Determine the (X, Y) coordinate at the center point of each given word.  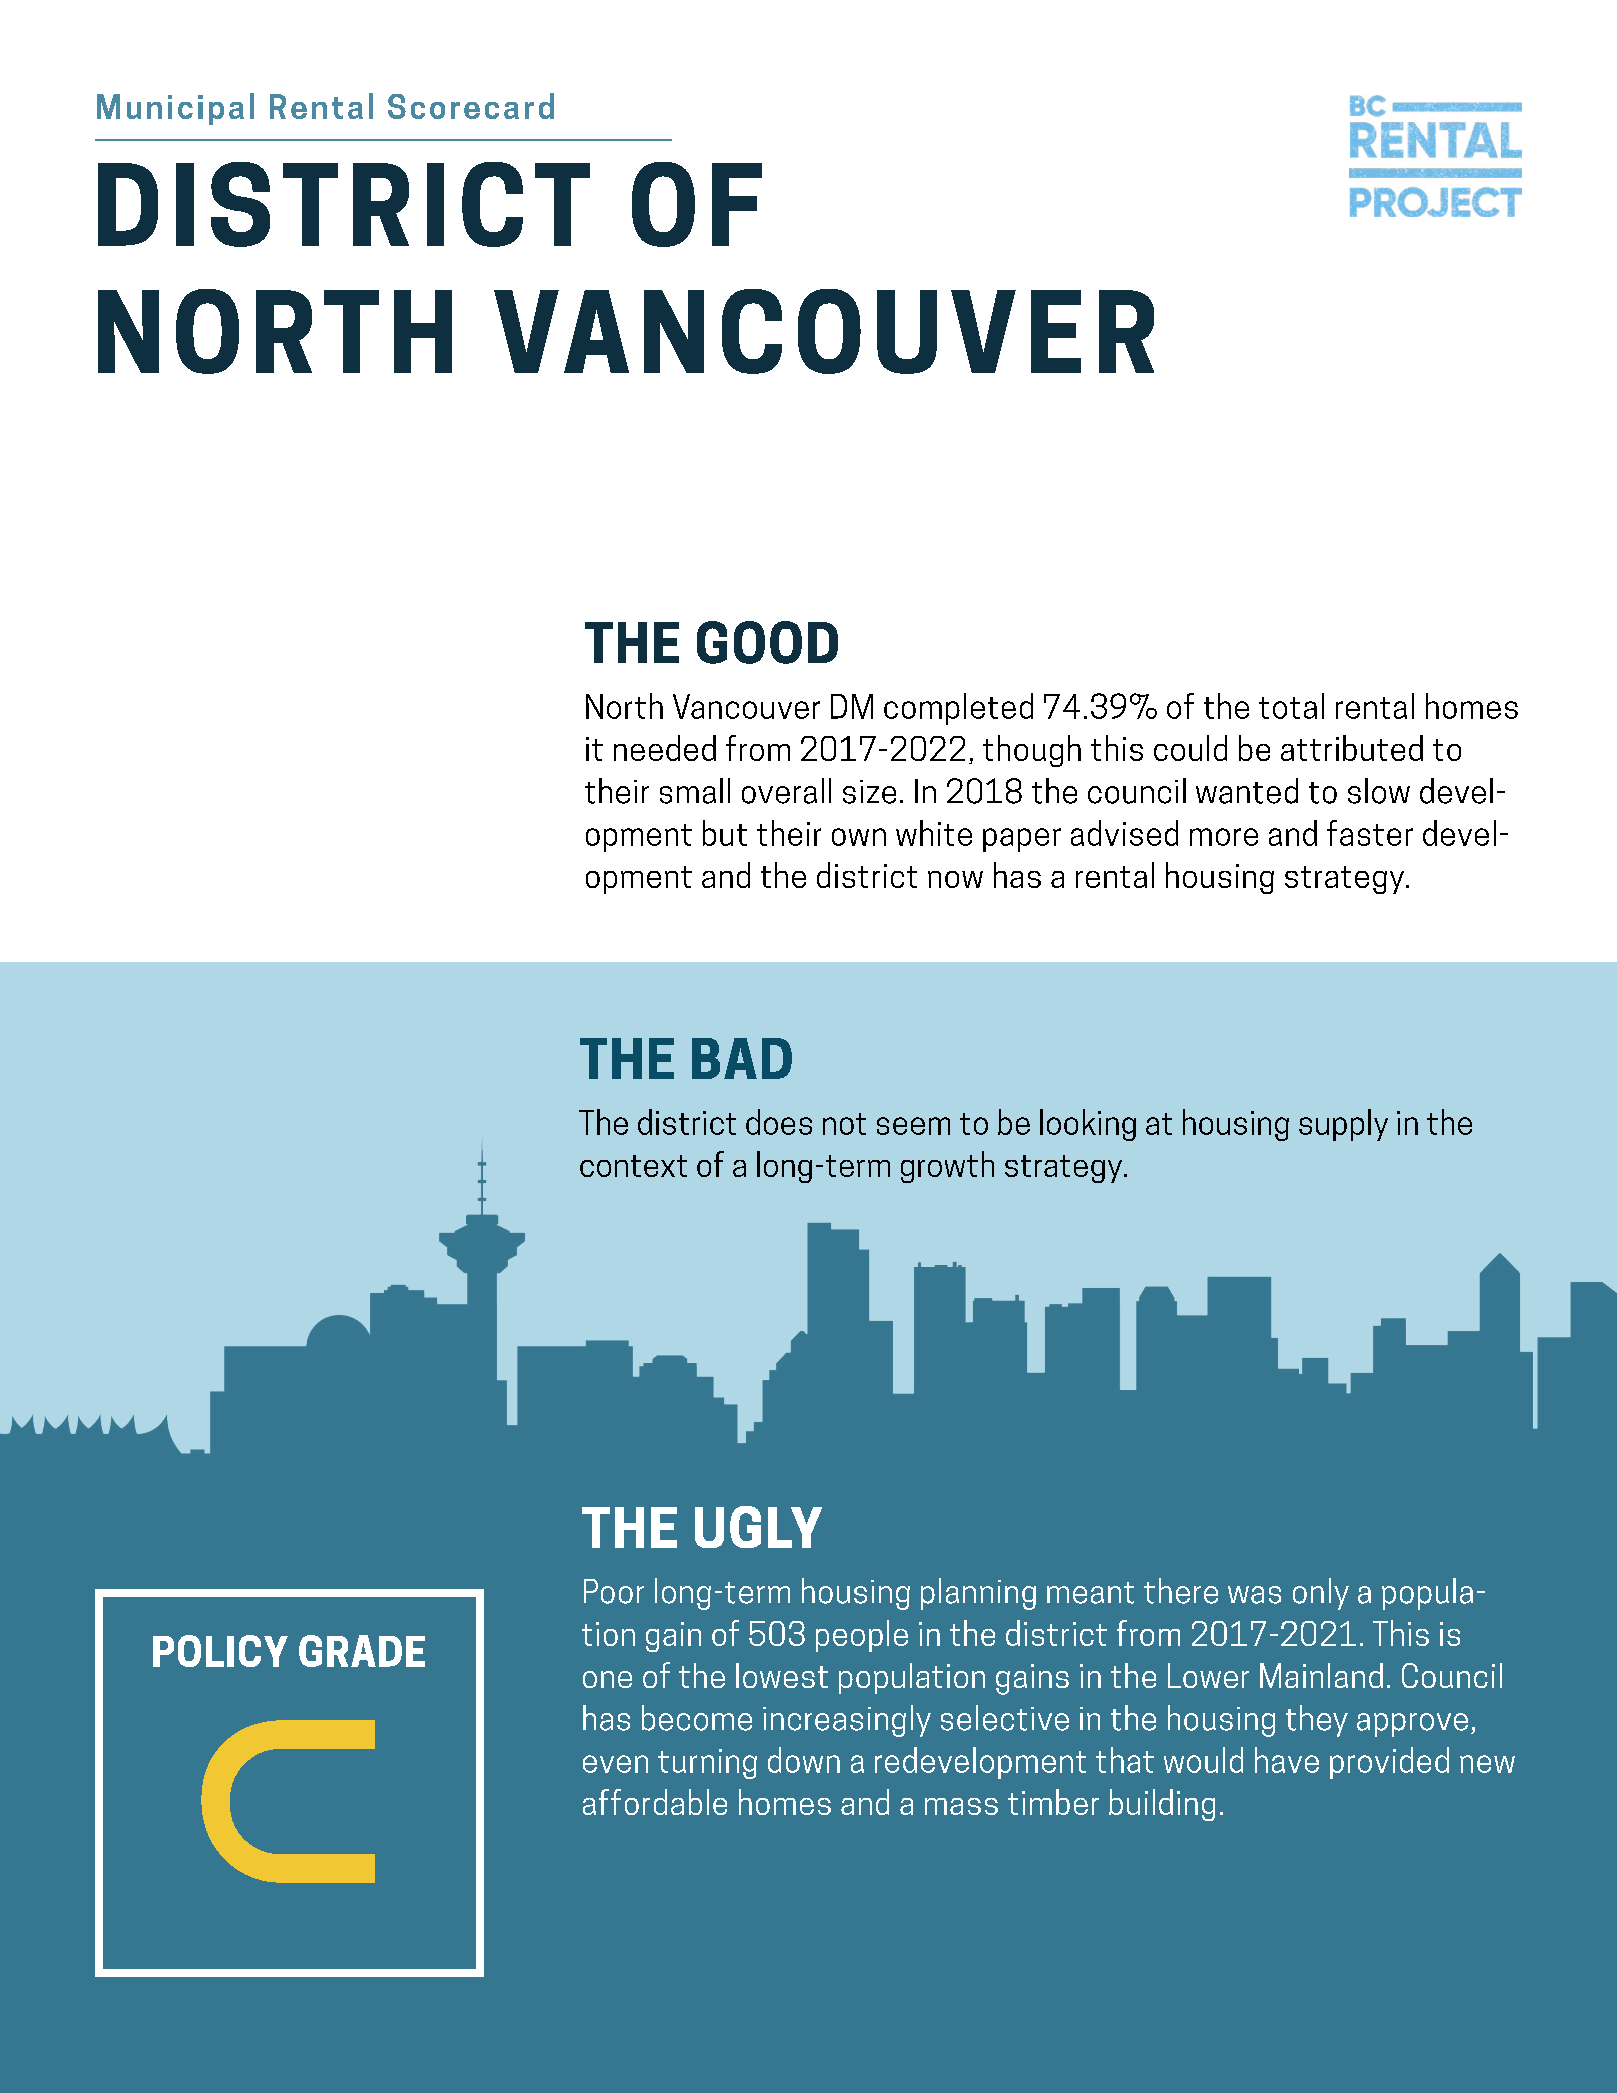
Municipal (175, 109)
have (1287, 1760)
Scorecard (471, 106)
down (804, 1760)
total (1291, 706)
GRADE (362, 1651)
